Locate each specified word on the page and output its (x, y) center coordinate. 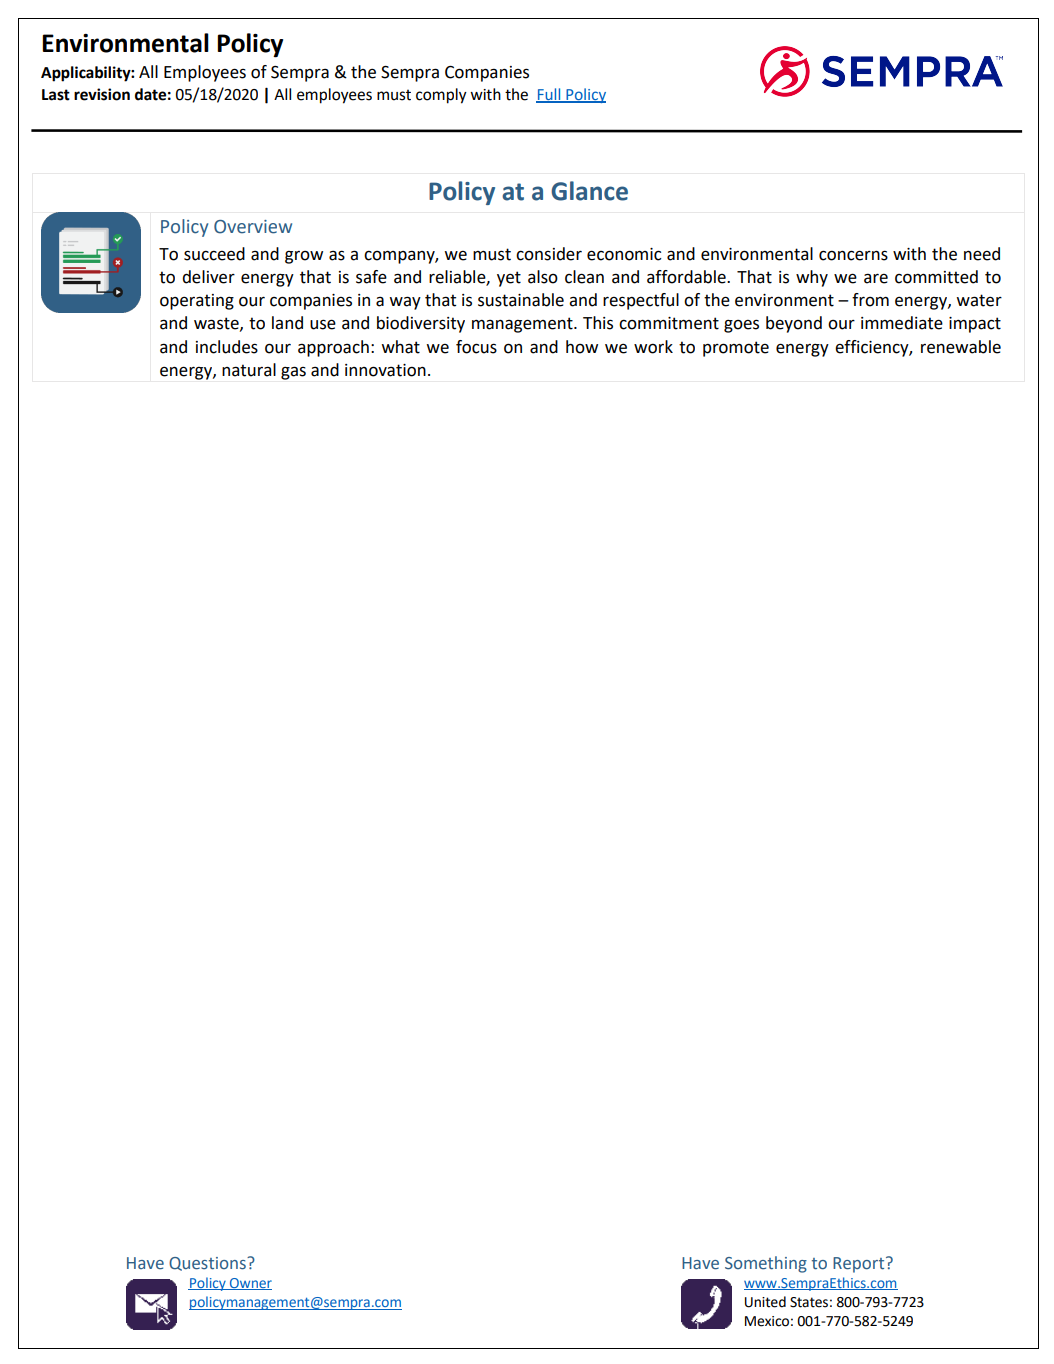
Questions (208, 1264)
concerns (853, 255)
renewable (961, 347)
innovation (385, 370)
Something (766, 1264)
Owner (250, 1284)
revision (102, 94)
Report (860, 1265)
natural (249, 370)
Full (549, 95)
